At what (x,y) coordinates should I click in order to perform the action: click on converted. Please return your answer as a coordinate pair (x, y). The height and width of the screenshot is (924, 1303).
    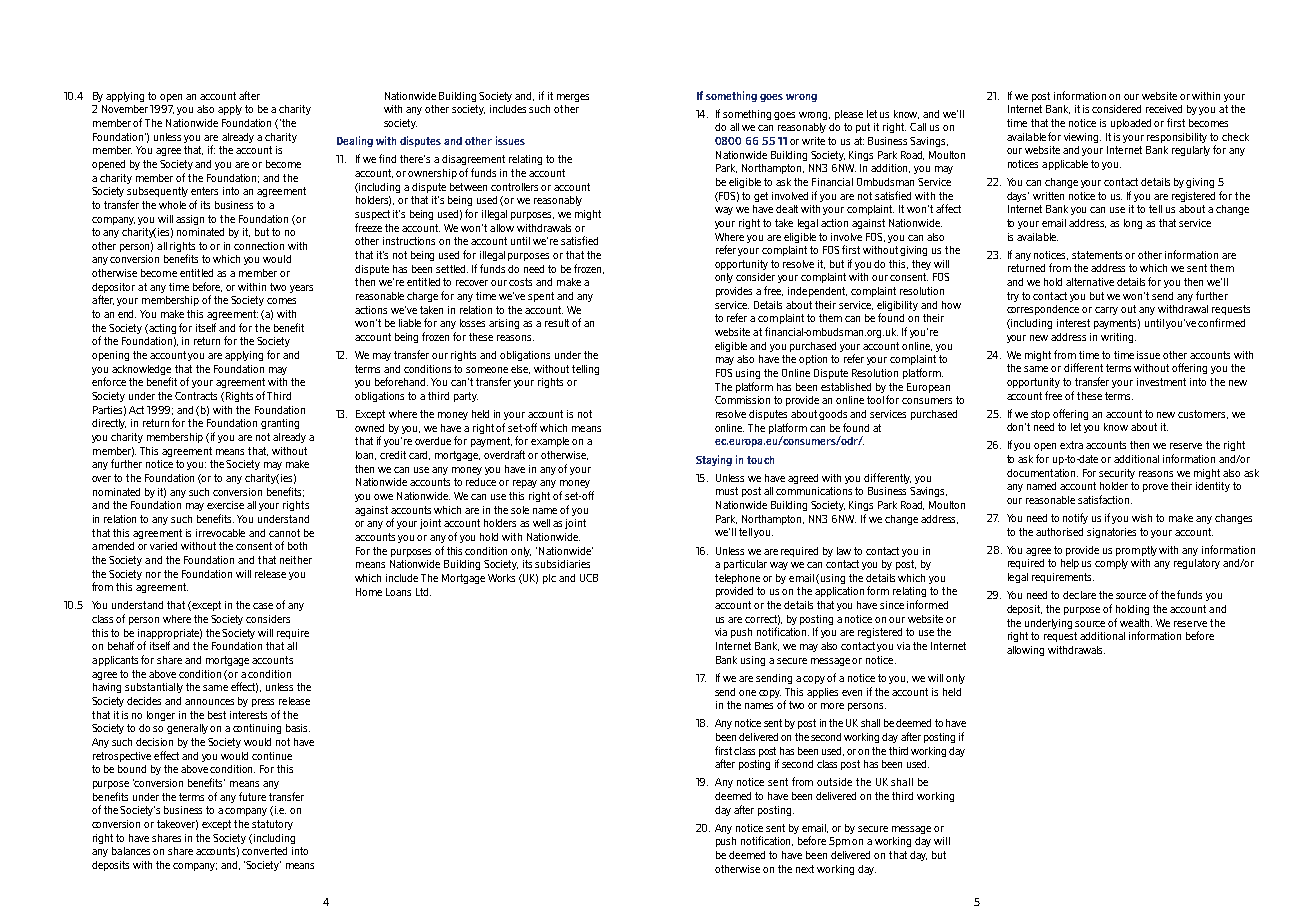
    Looking at the image, I should click on (264, 851).
